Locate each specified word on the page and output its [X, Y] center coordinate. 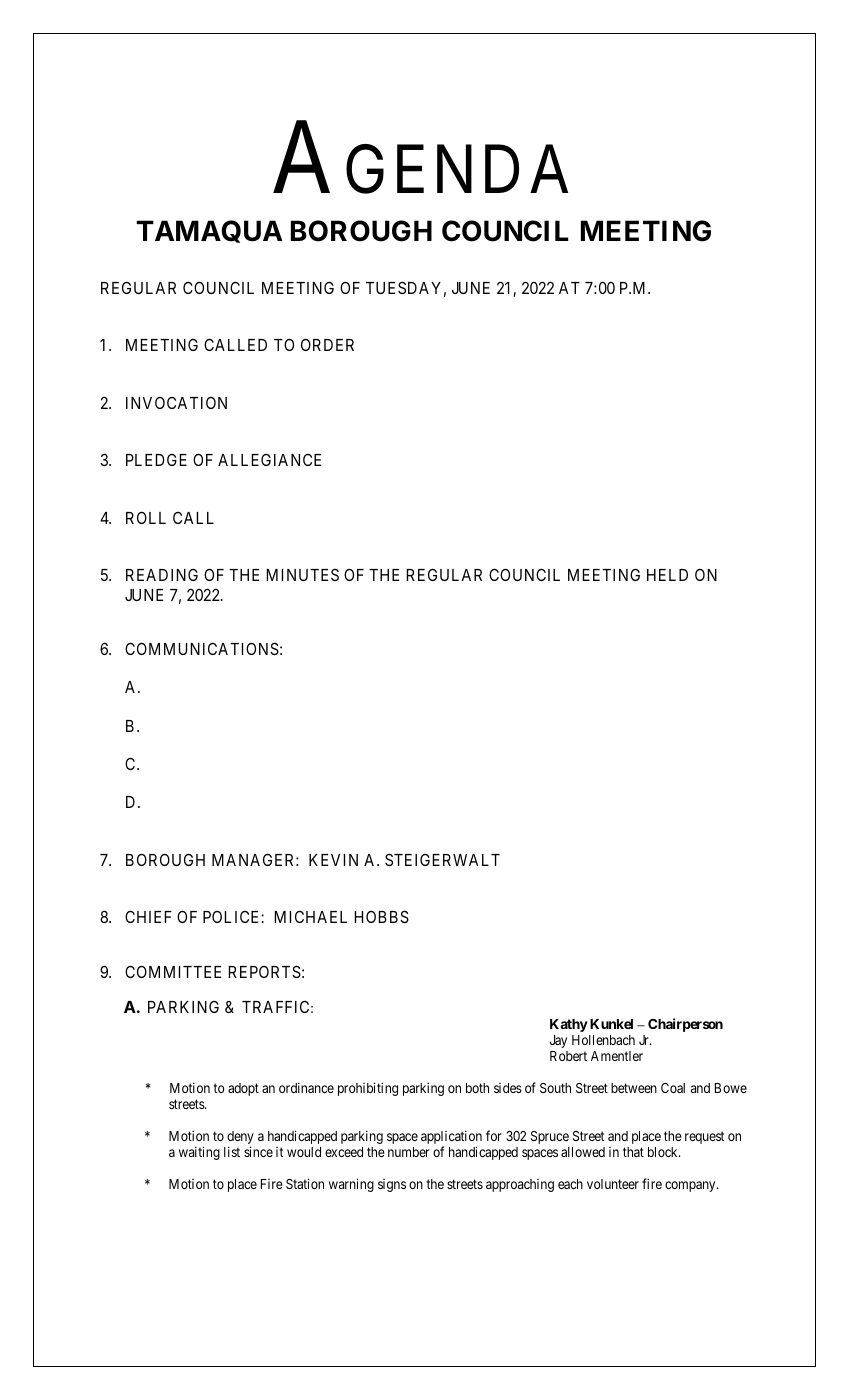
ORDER [327, 344]
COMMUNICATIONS [202, 648]
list [232, 1151]
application [451, 1138]
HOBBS [381, 916]
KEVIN [333, 860]
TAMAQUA [209, 231]
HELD [667, 575]
